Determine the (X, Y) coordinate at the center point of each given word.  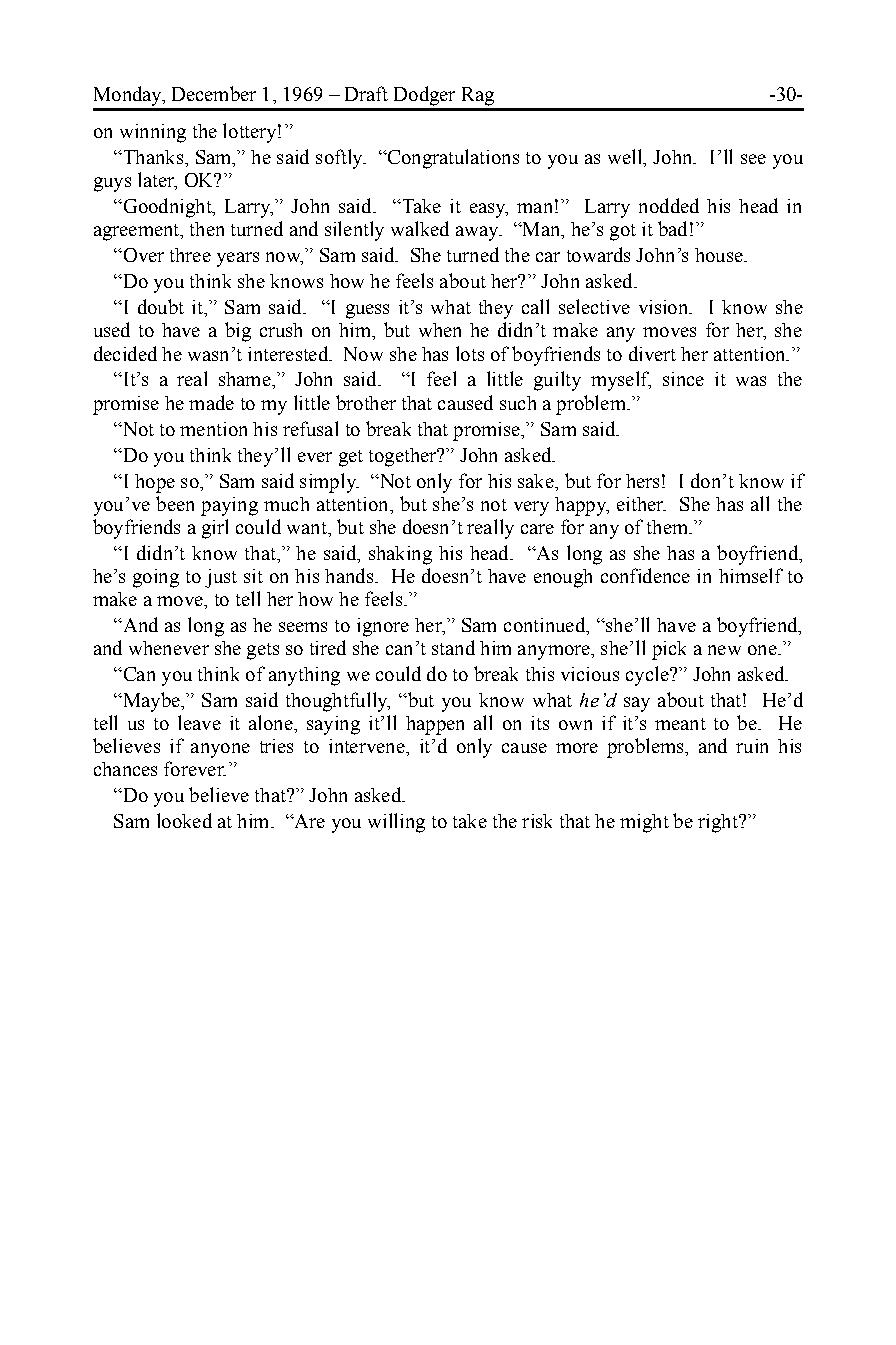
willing (396, 823)
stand (453, 647)
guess (367, 311)
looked (184, 820)
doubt (161, 306)
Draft (366, 93)
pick (669, 650)
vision (665, 307)
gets (263, 651)
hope (155, 483)
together (404, 457)
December (214, 93)
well (626, 156)
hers (642, 481)
